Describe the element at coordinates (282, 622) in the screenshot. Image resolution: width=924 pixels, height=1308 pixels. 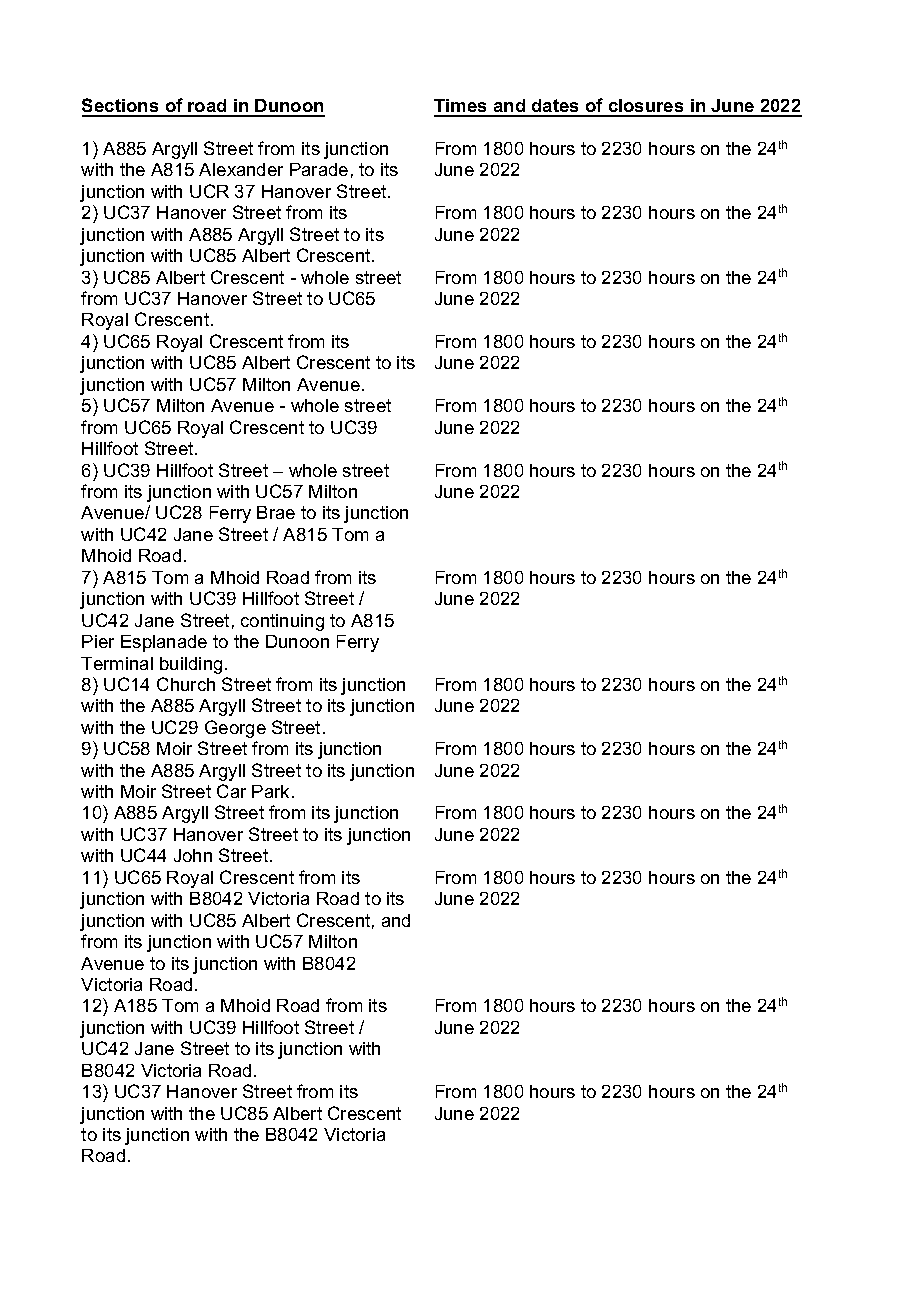
I see `continuing` at that location.
